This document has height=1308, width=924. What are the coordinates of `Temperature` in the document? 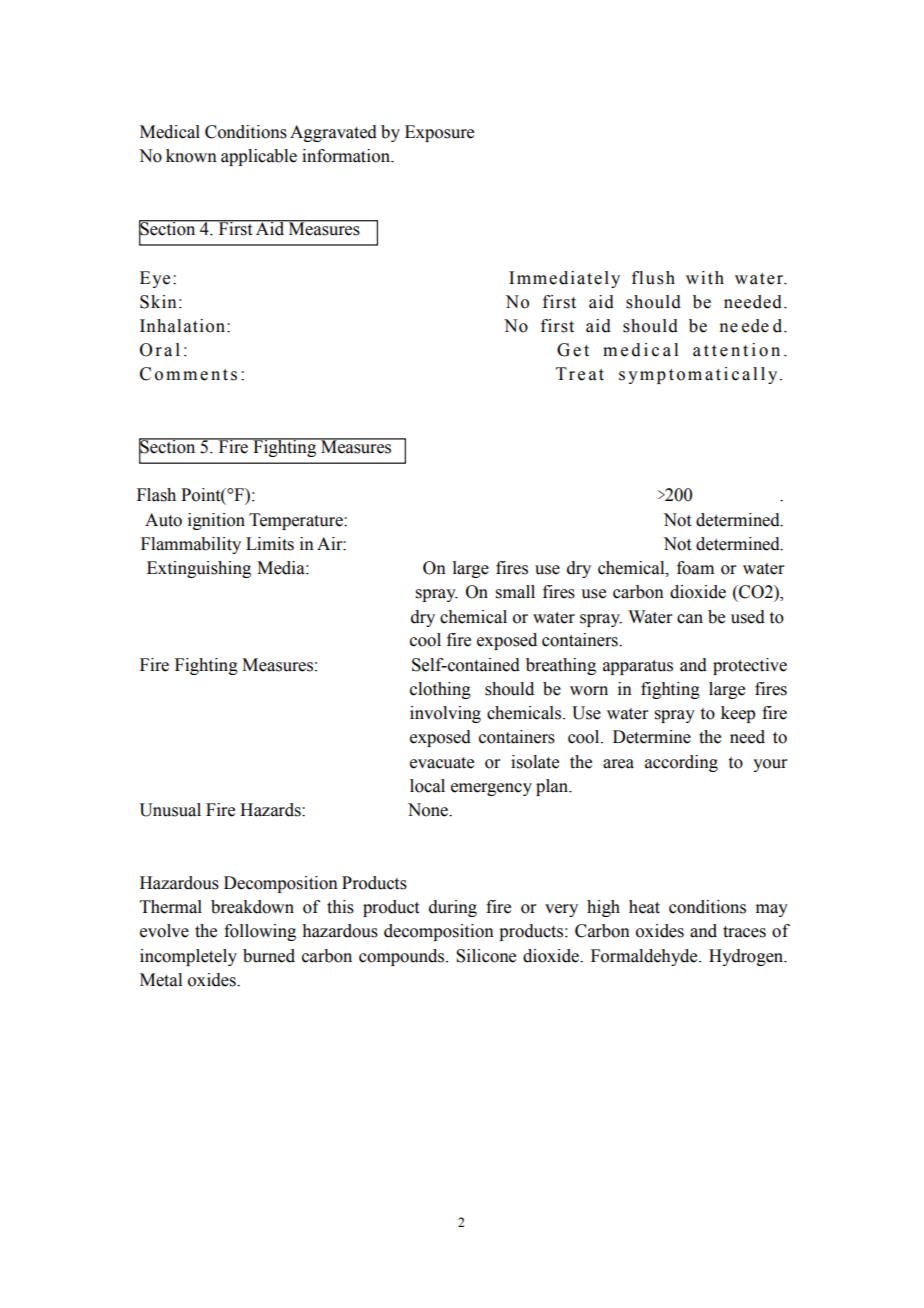 It's located at (297, 521).
